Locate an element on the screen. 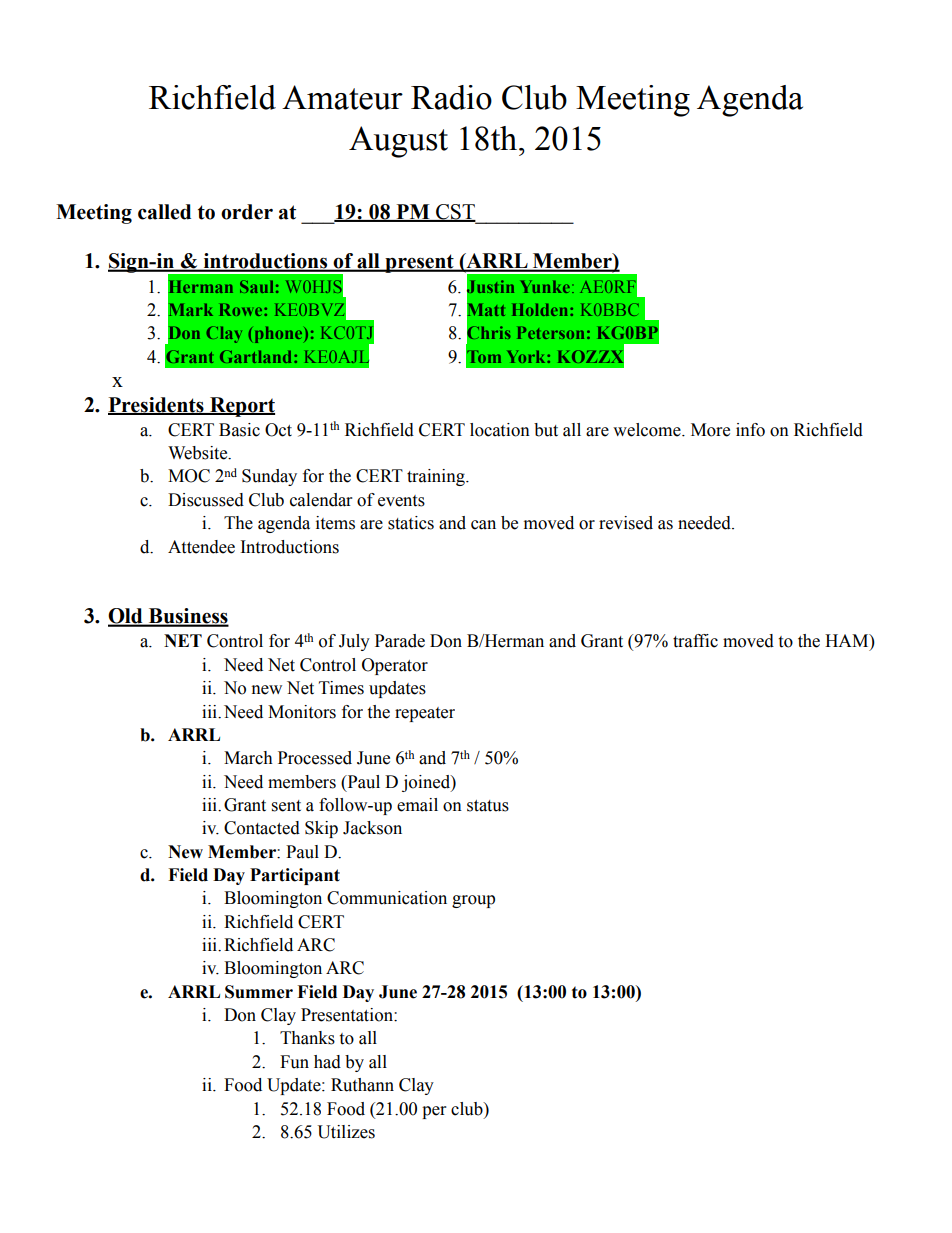  Fun is located at coordinates (294, 1062).
